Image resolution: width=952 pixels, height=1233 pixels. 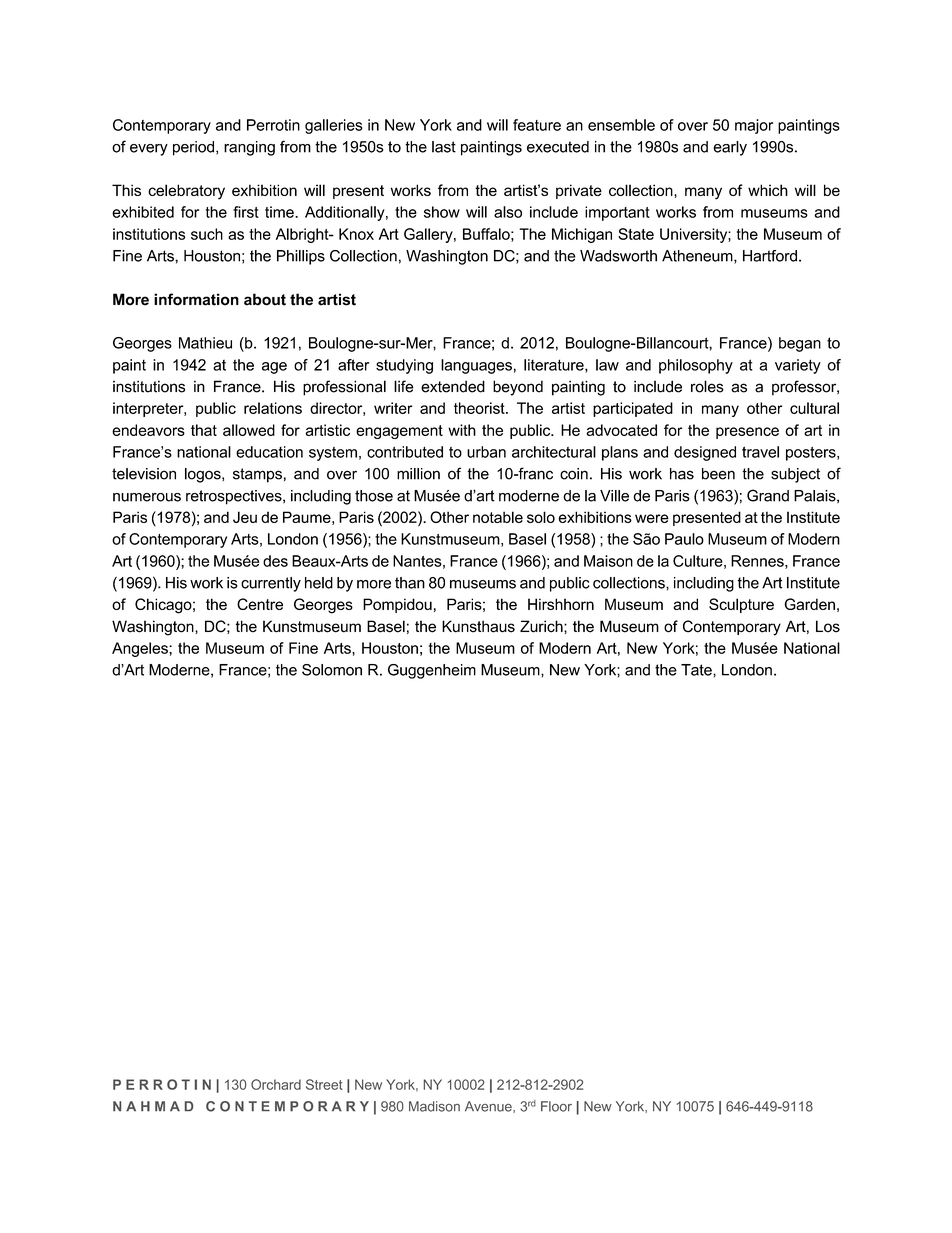 I want to click on Avenue, so click(x=489, y=1107).
